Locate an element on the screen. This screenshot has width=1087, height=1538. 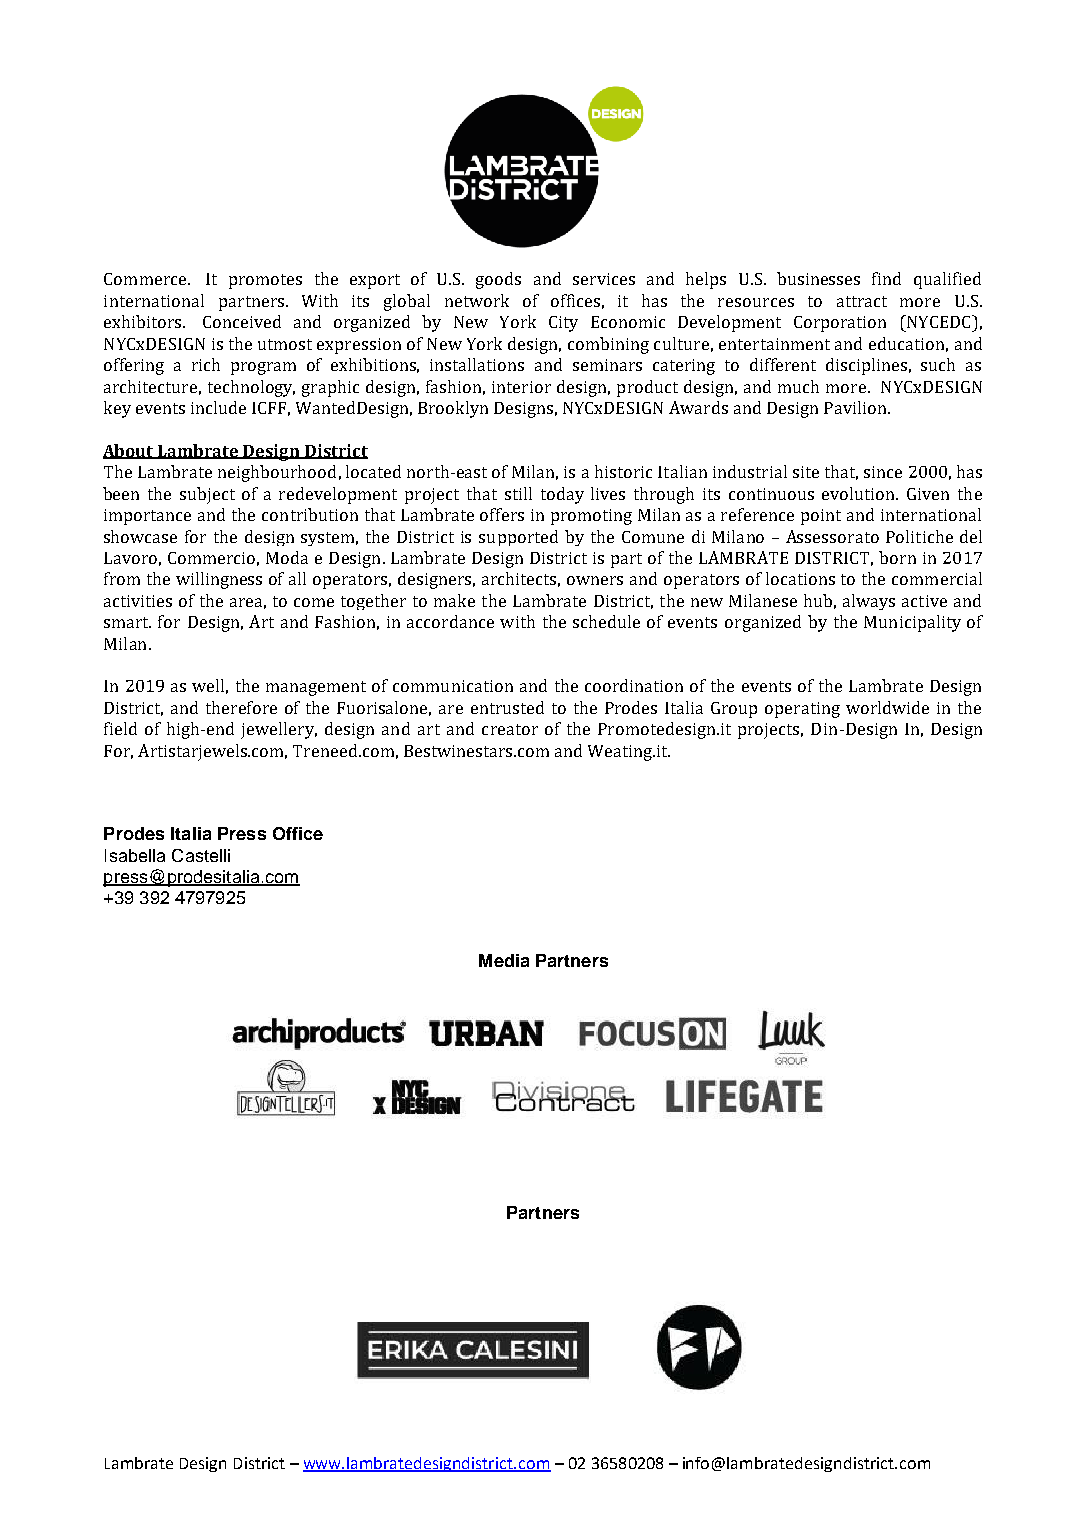
attract is located at coordinates (862, 301).
